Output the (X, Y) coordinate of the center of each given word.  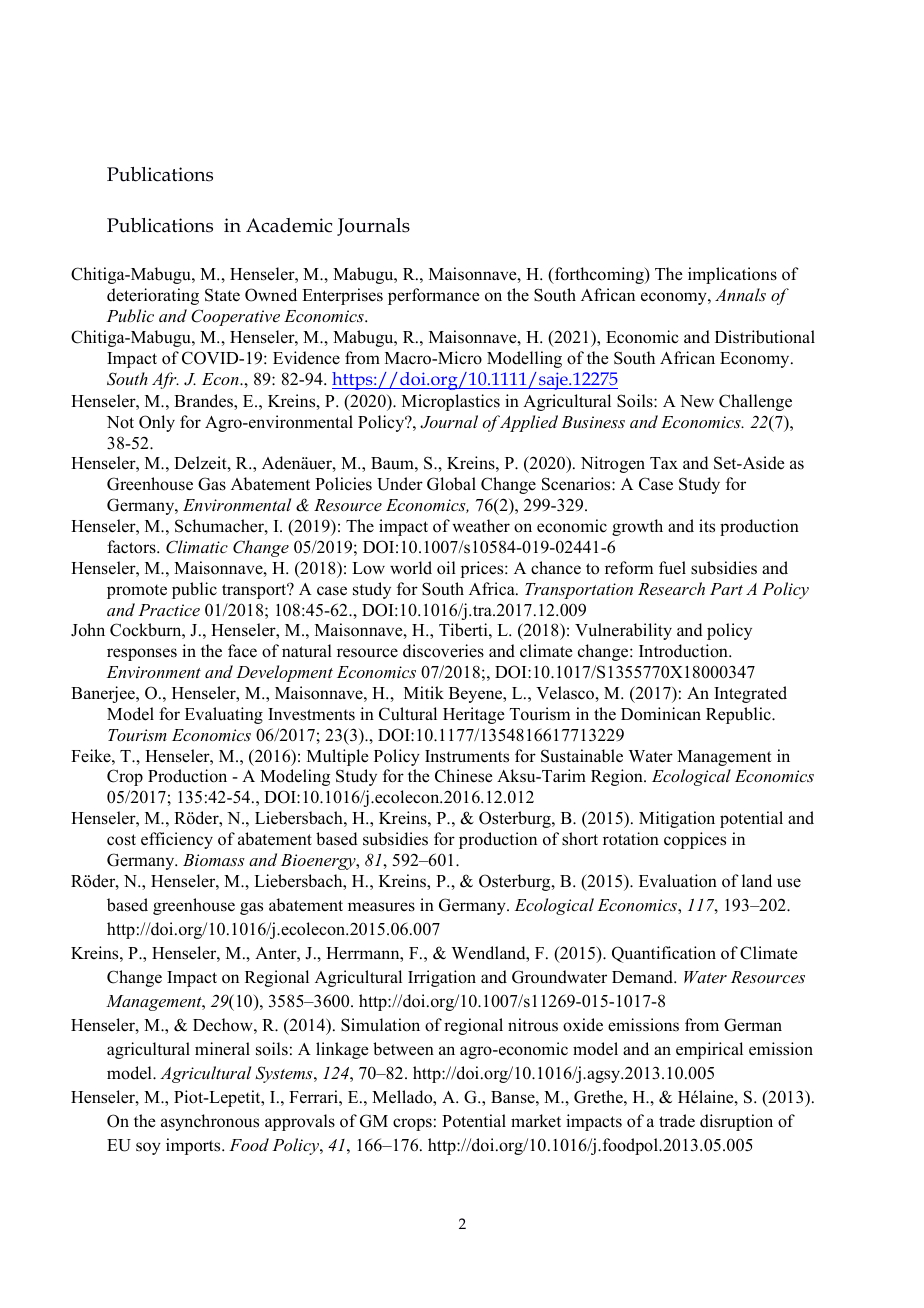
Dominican (661, 714)
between (403, 1049)
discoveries (443, 651)
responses (142, 654)
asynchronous (210, 1122)
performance (434, 296)
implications (732, 275)
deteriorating (153, 296)
